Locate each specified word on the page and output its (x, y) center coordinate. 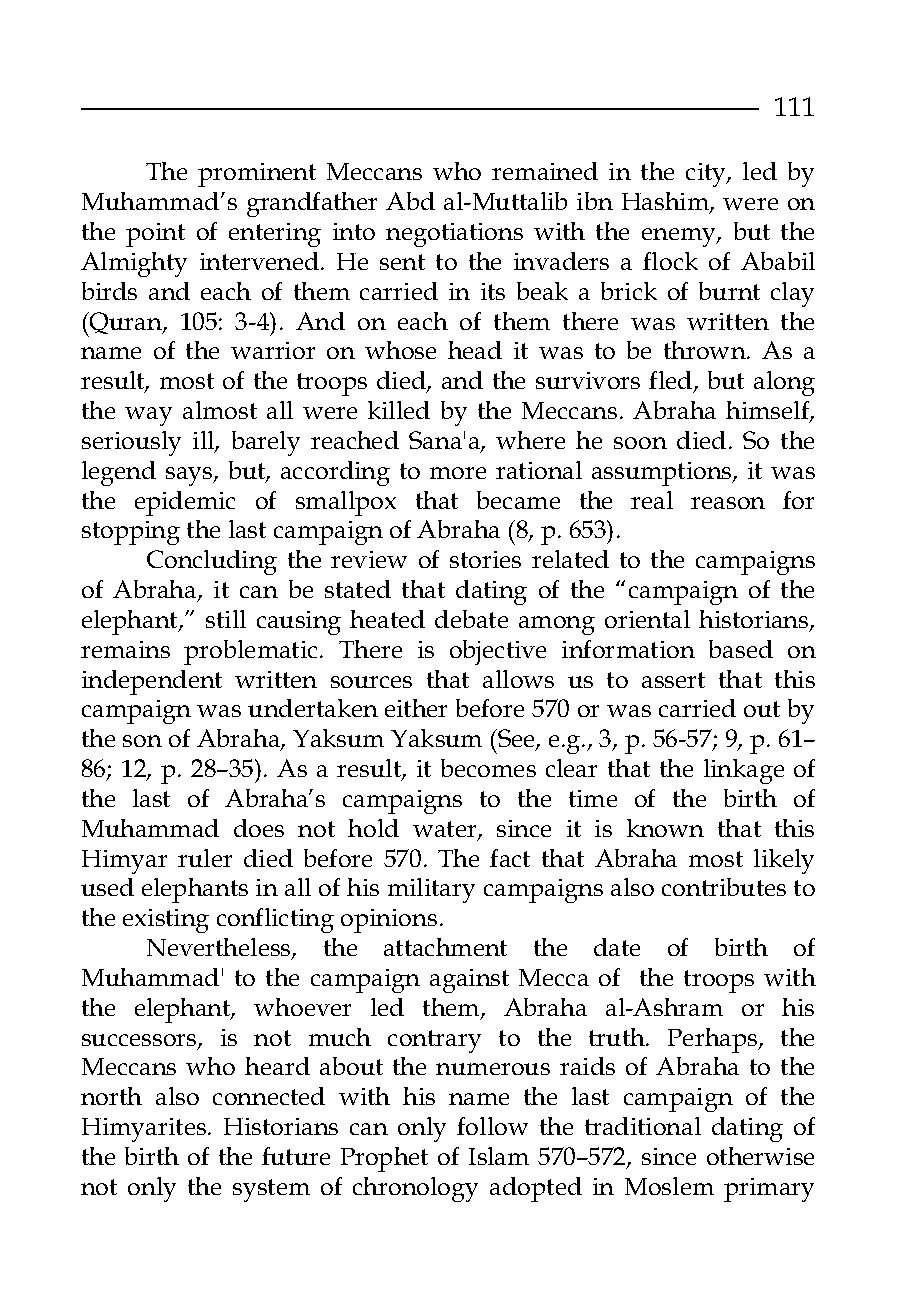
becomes (488, 768)
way (148, 416)
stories (485, 559)
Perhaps (714, 1040)
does (259, 828)
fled (672, 382)
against (469, 981)
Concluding (212, 562)
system (271, 1190)
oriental (647, 619)
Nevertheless (220, 949)
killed (399, 410)
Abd (410, 201)
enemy (680, 237)
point (155, 235)
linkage (744, 771)
